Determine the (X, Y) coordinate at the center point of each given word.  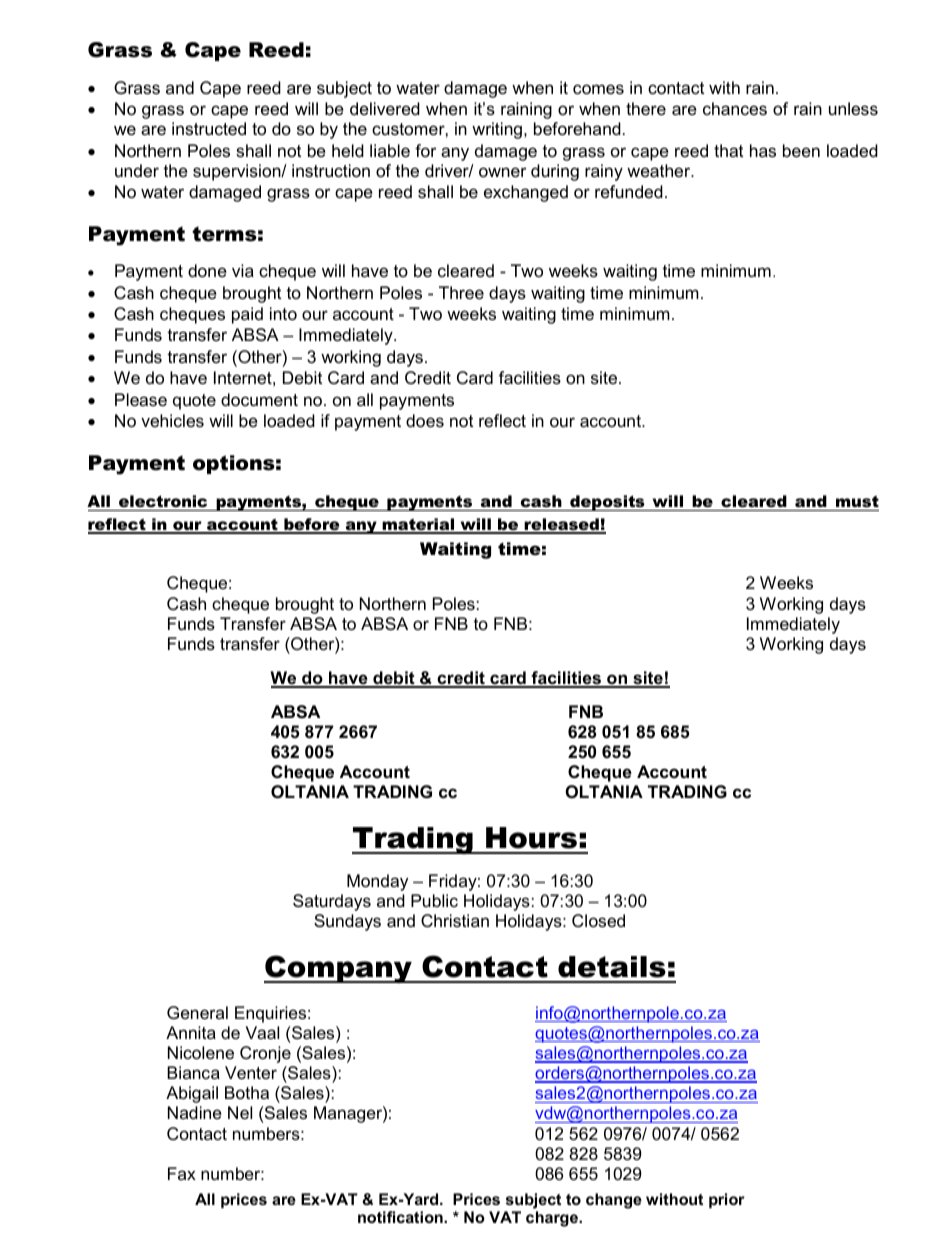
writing (498, 130)
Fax (182, 1173)
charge (553, 1219)
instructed (209, 129)
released (562, 525)
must (856, 503)
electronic (163, 503)
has (763, 151)
